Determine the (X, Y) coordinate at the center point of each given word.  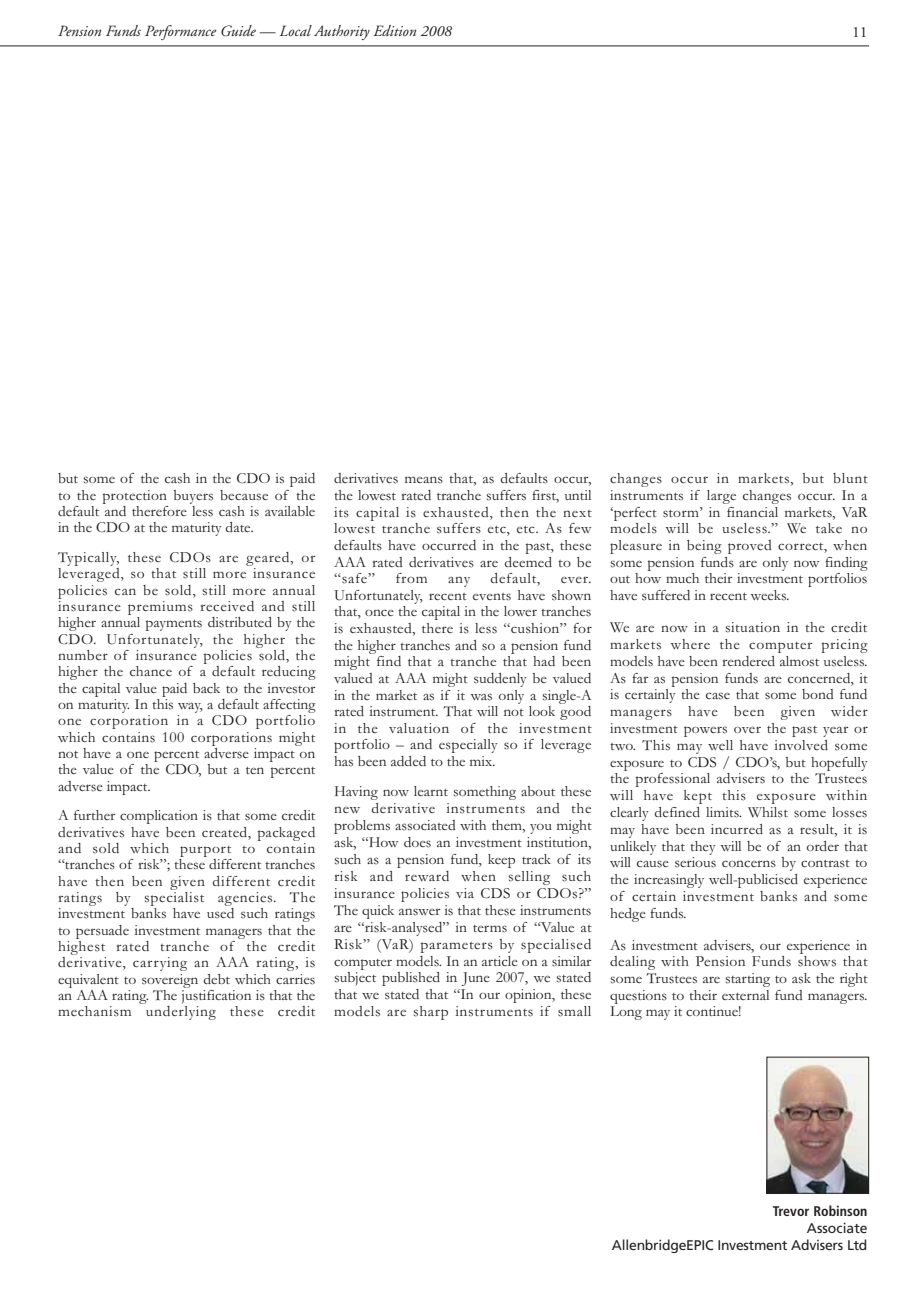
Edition (394, 30)
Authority (342, 32)
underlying (181, 1013)
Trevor (791, 1211)
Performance (181, 32)
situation (752, 627)
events (492, 597)
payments (174, 625)
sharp (430, 1013)
